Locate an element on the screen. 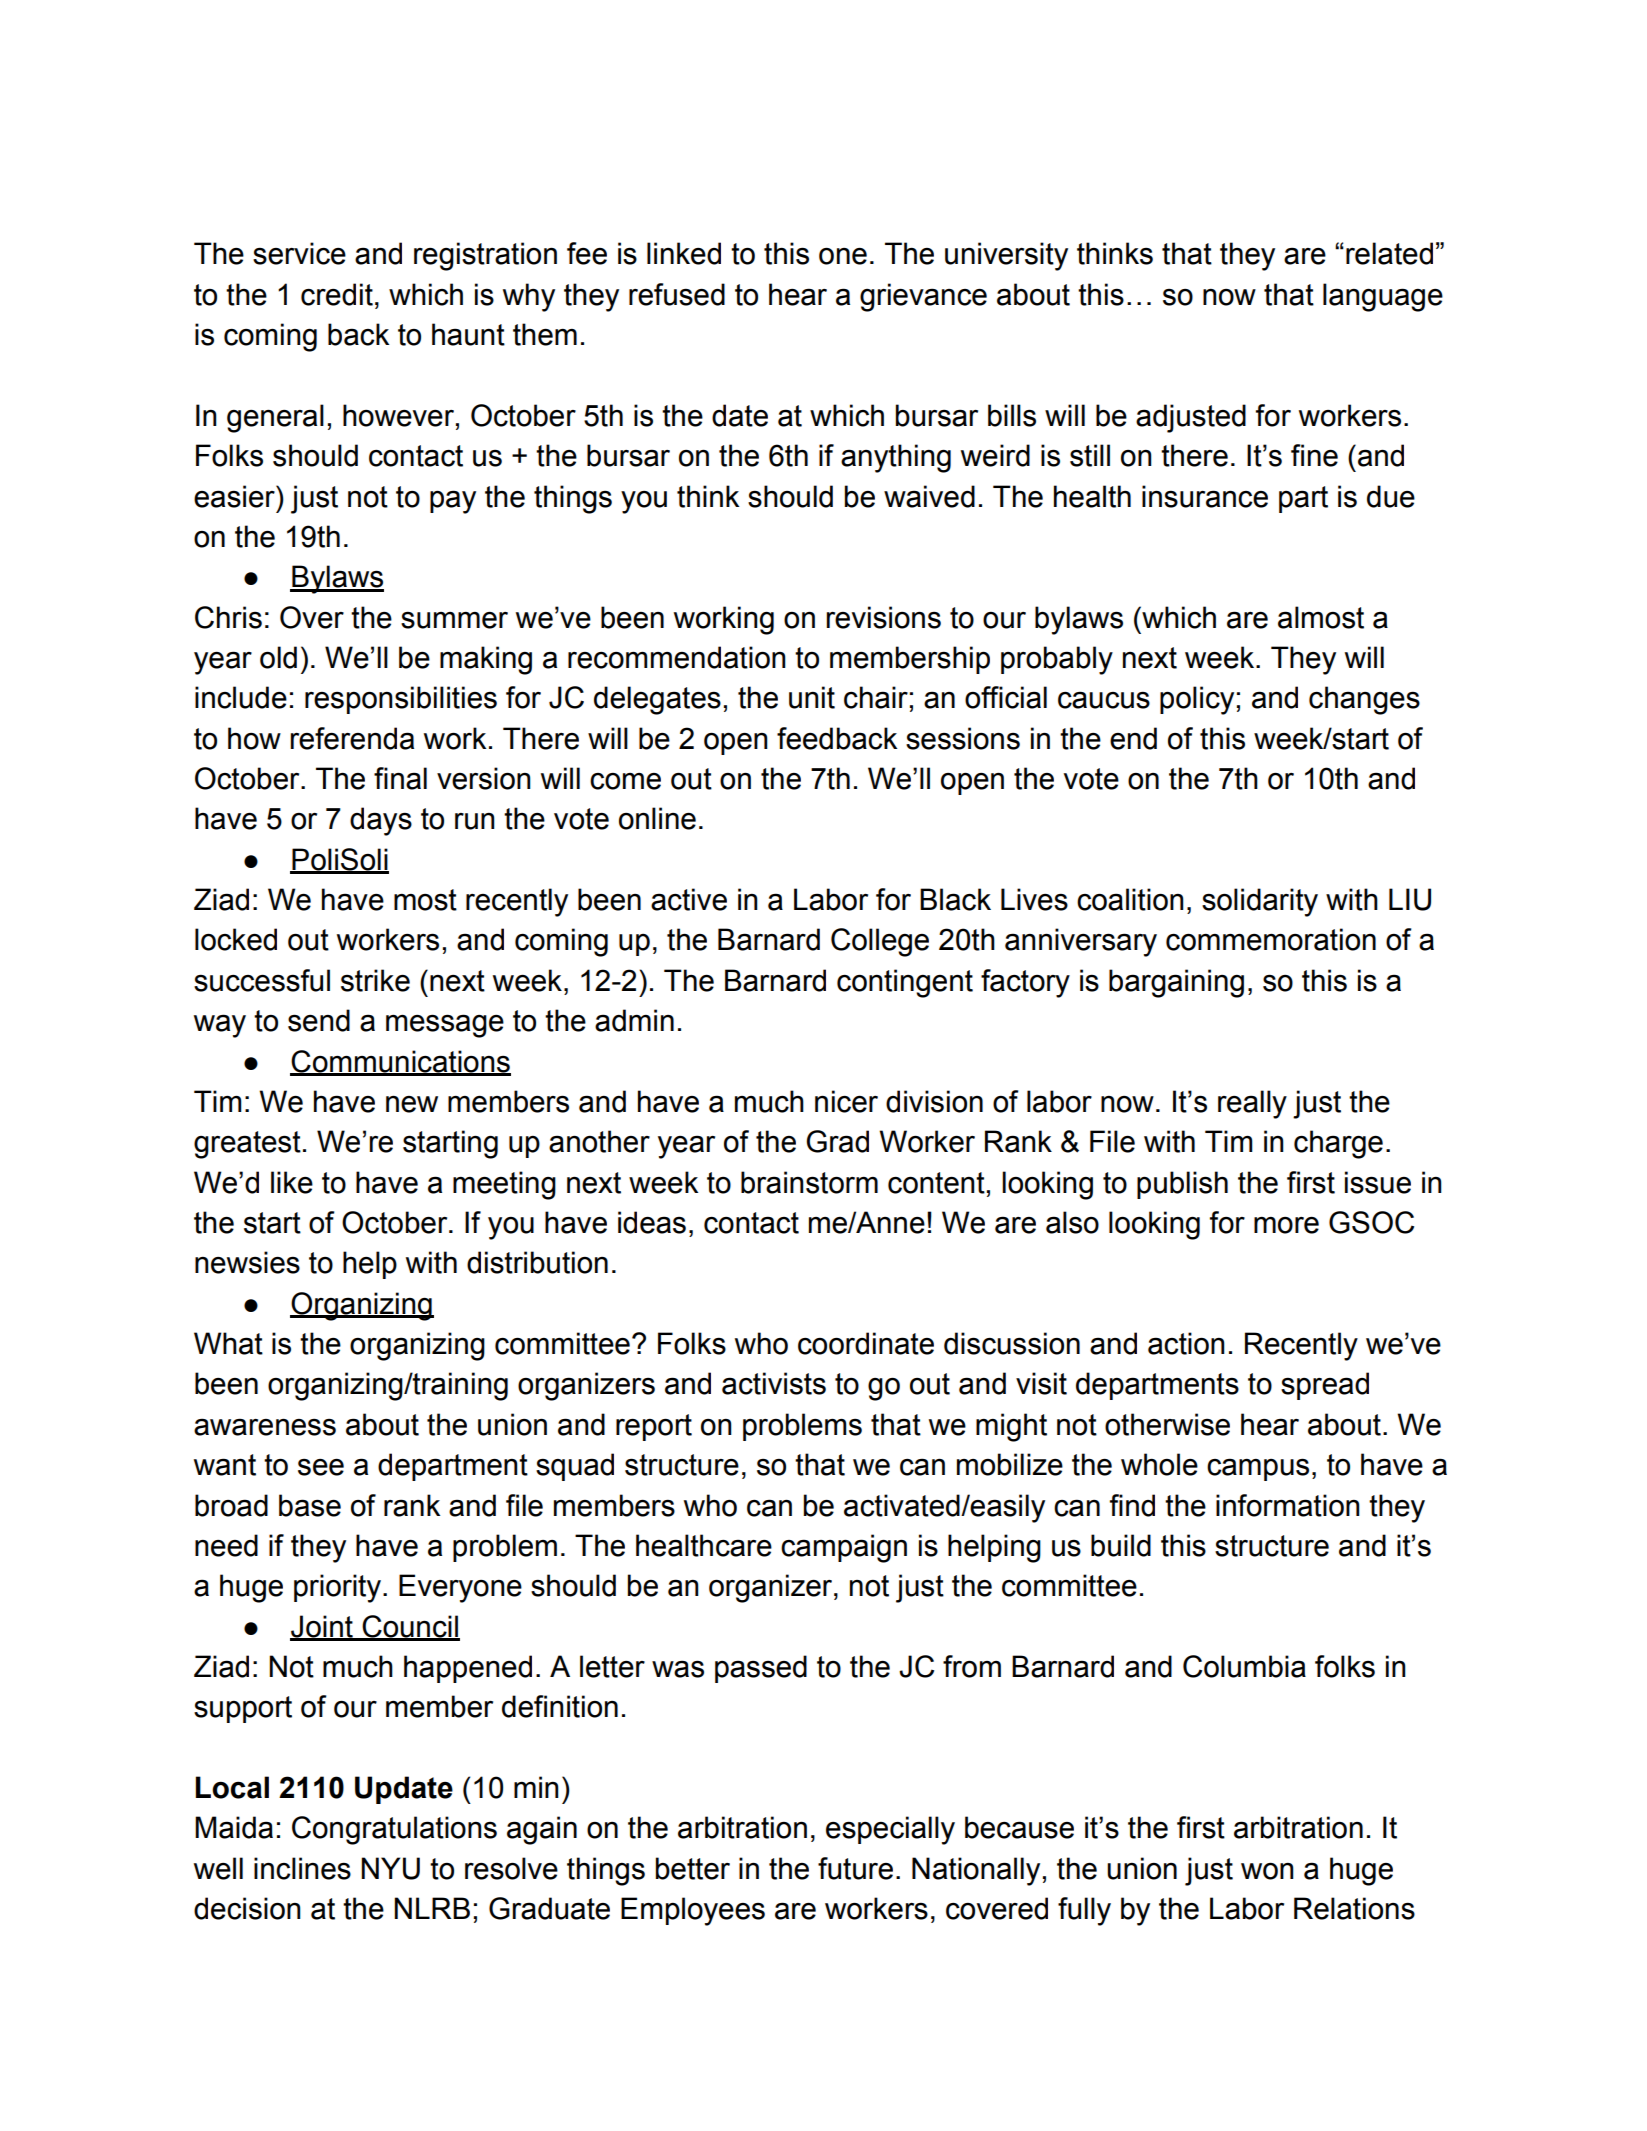  credit is located at coordinates (337, 294).
